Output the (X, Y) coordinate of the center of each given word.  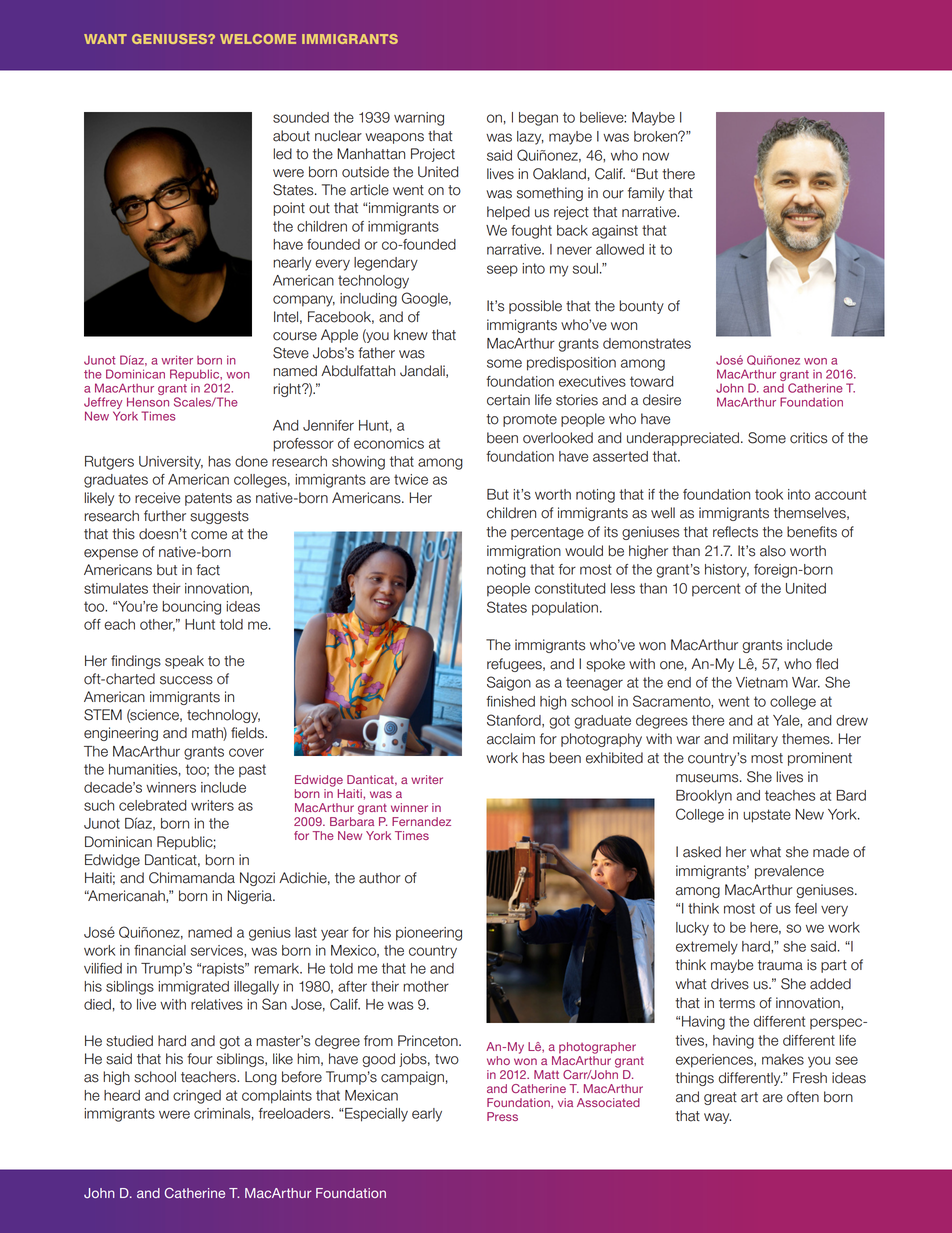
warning (419, 119)
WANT (105, 39)
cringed (197, 1097)
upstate (767, 816)
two (447, 1059)
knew (411, 335)
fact (208, 570)
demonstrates (647, 343)
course (295, 336)
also (773, 551)
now (656, 156)
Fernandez (421, 821)
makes (783, 1059)
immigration (524, 552)
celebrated (152, 805)
